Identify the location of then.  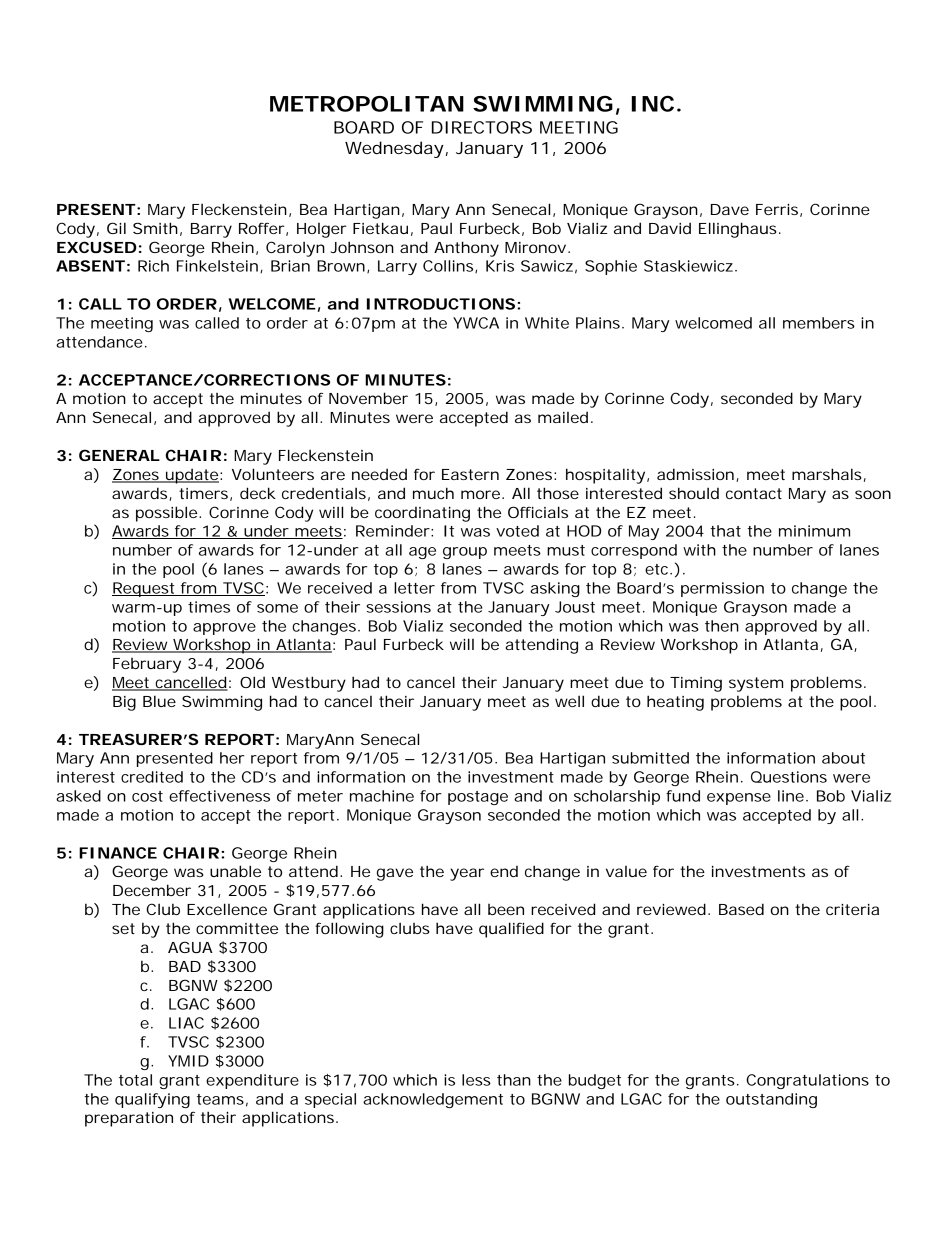
(722, 626).
